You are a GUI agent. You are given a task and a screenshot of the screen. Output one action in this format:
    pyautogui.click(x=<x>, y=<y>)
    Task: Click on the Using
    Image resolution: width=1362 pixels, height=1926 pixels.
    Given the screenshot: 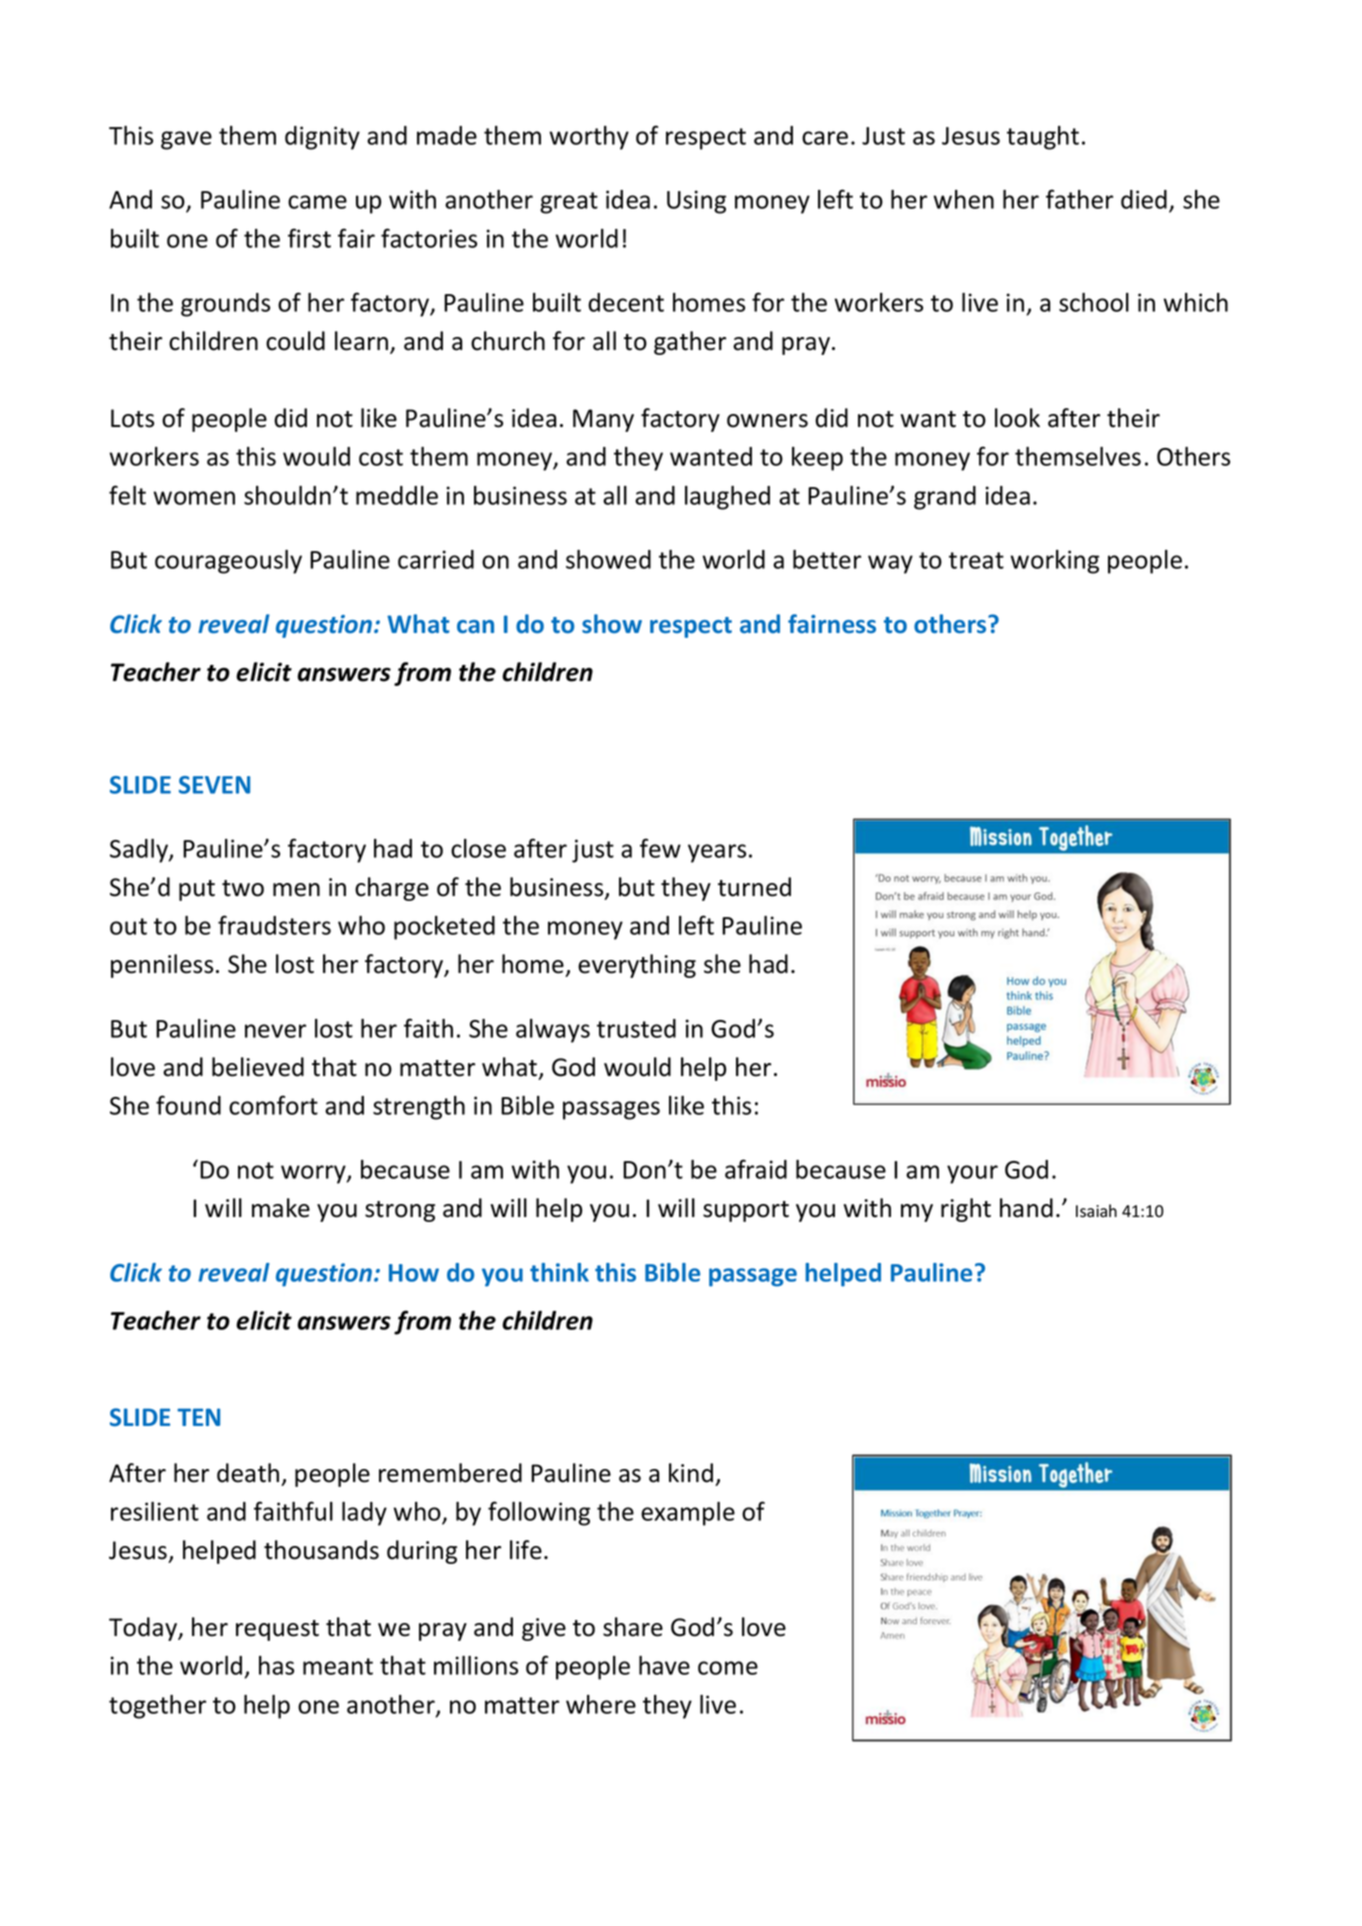 What is the action you would take?
    pyautogui.click(x=696, y=202)
